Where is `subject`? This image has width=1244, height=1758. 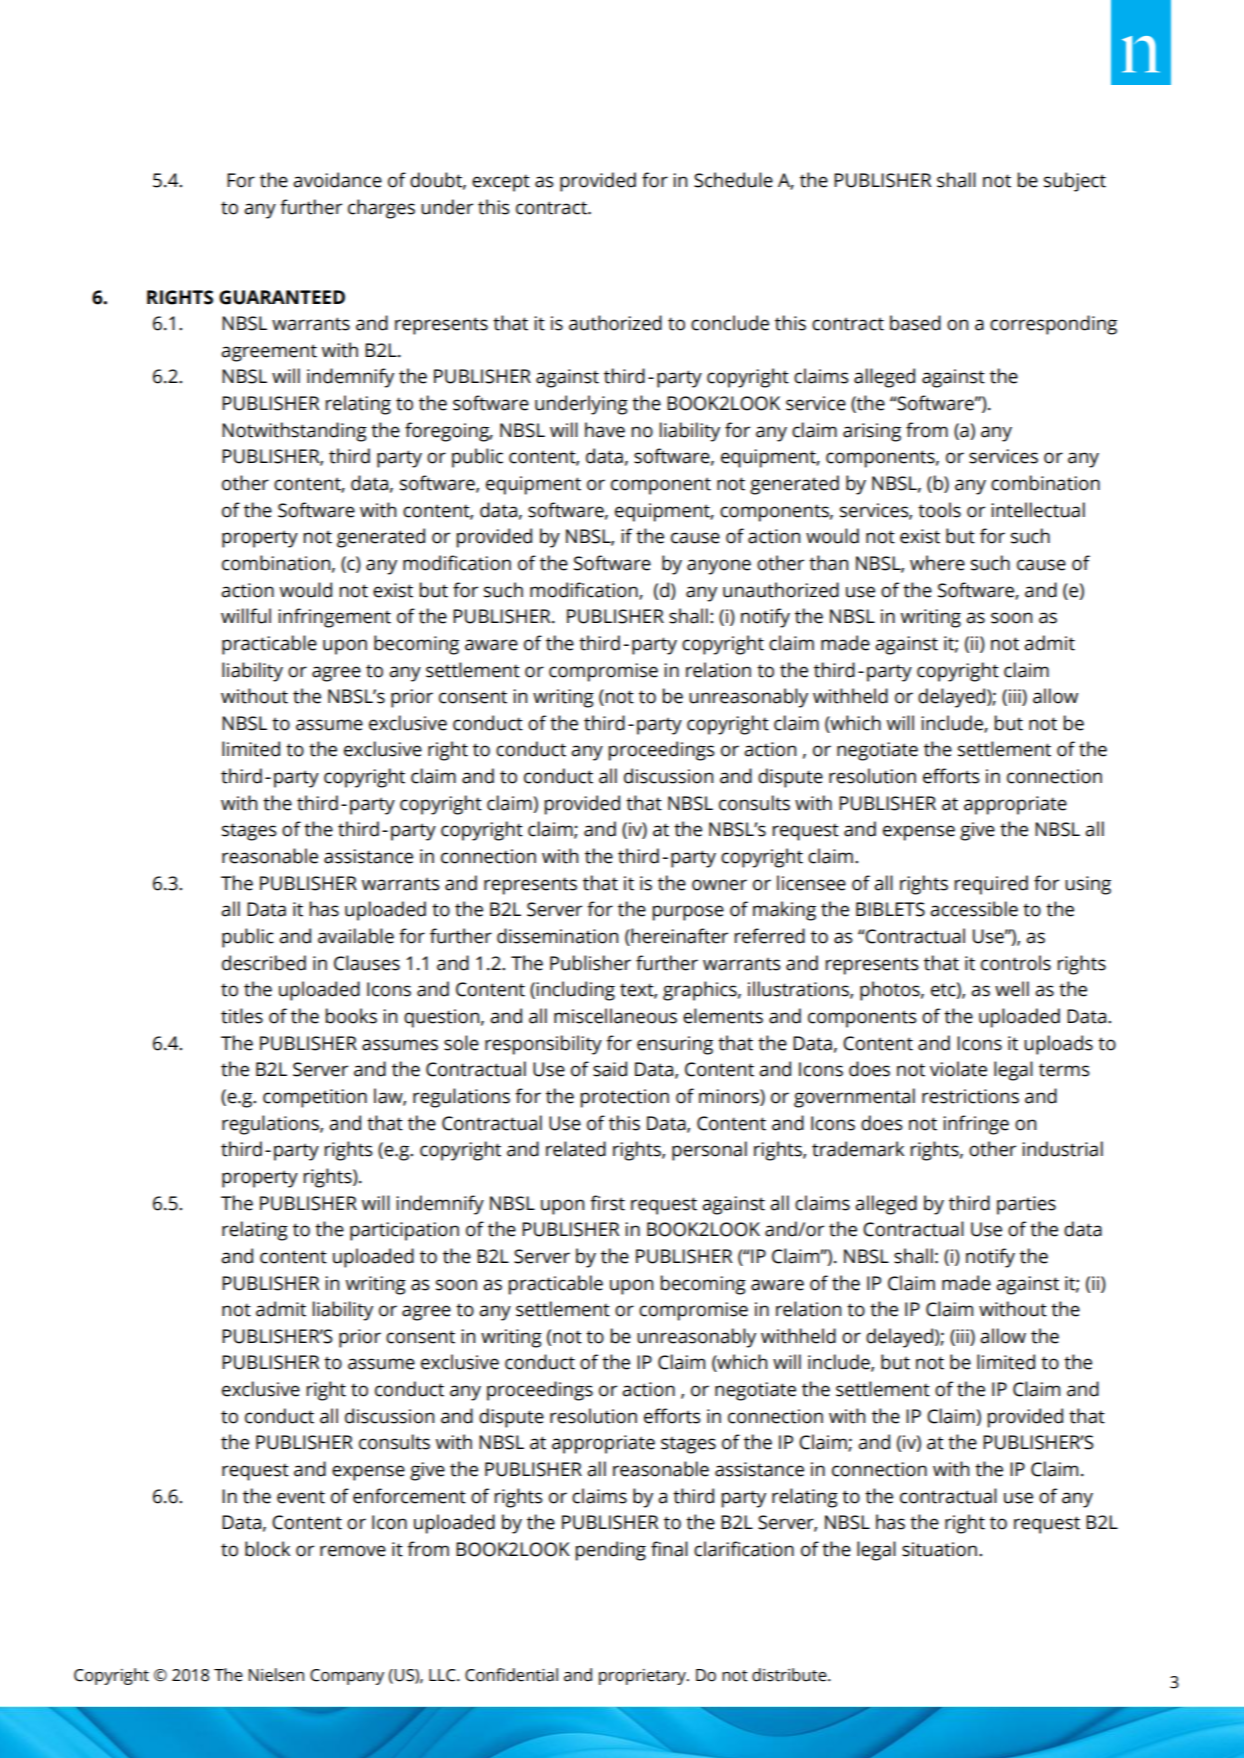
subject is located at coordinates (1075, 182).
